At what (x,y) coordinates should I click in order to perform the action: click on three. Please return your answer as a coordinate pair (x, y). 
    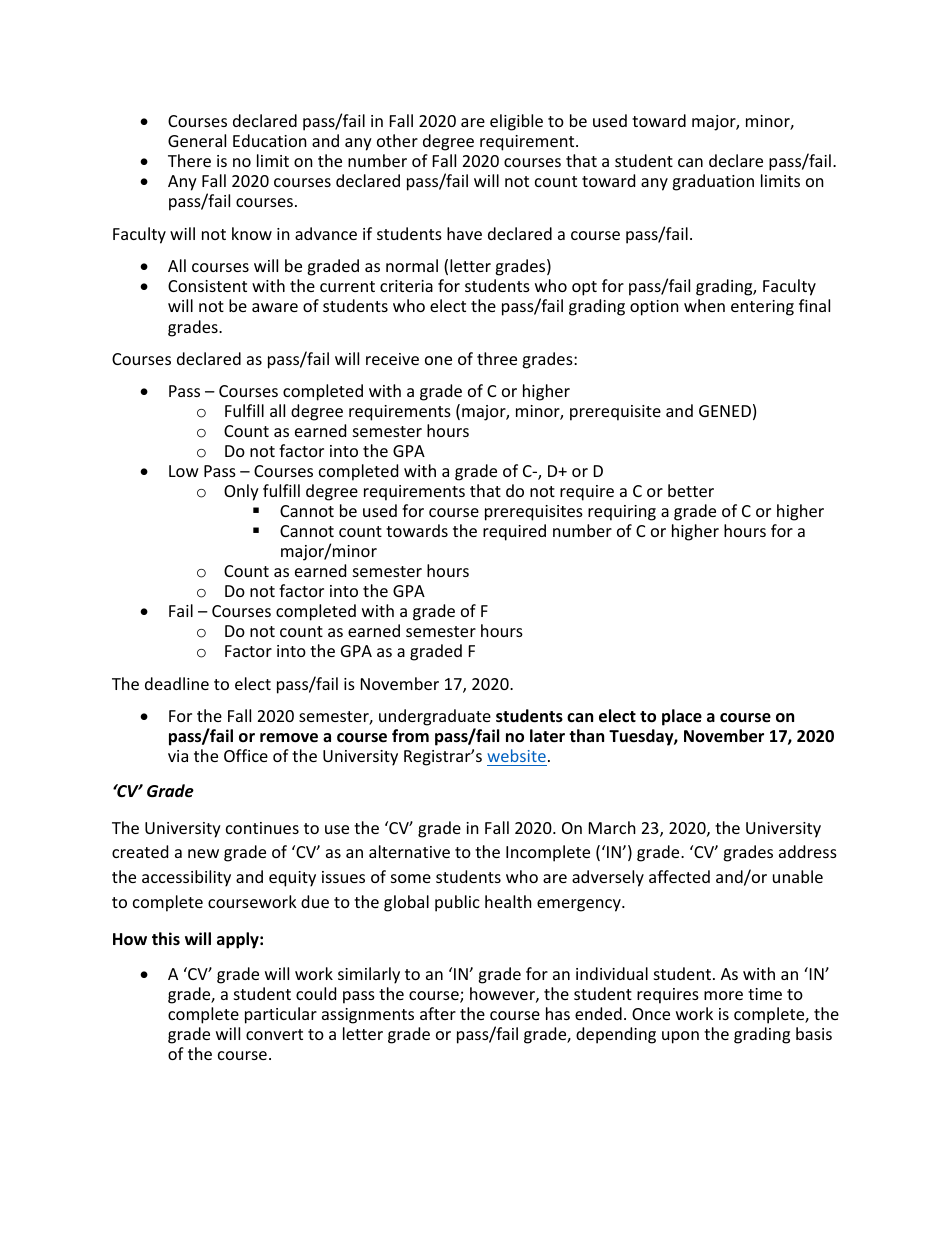
    Looking at the image, I should click on (497, 358).
